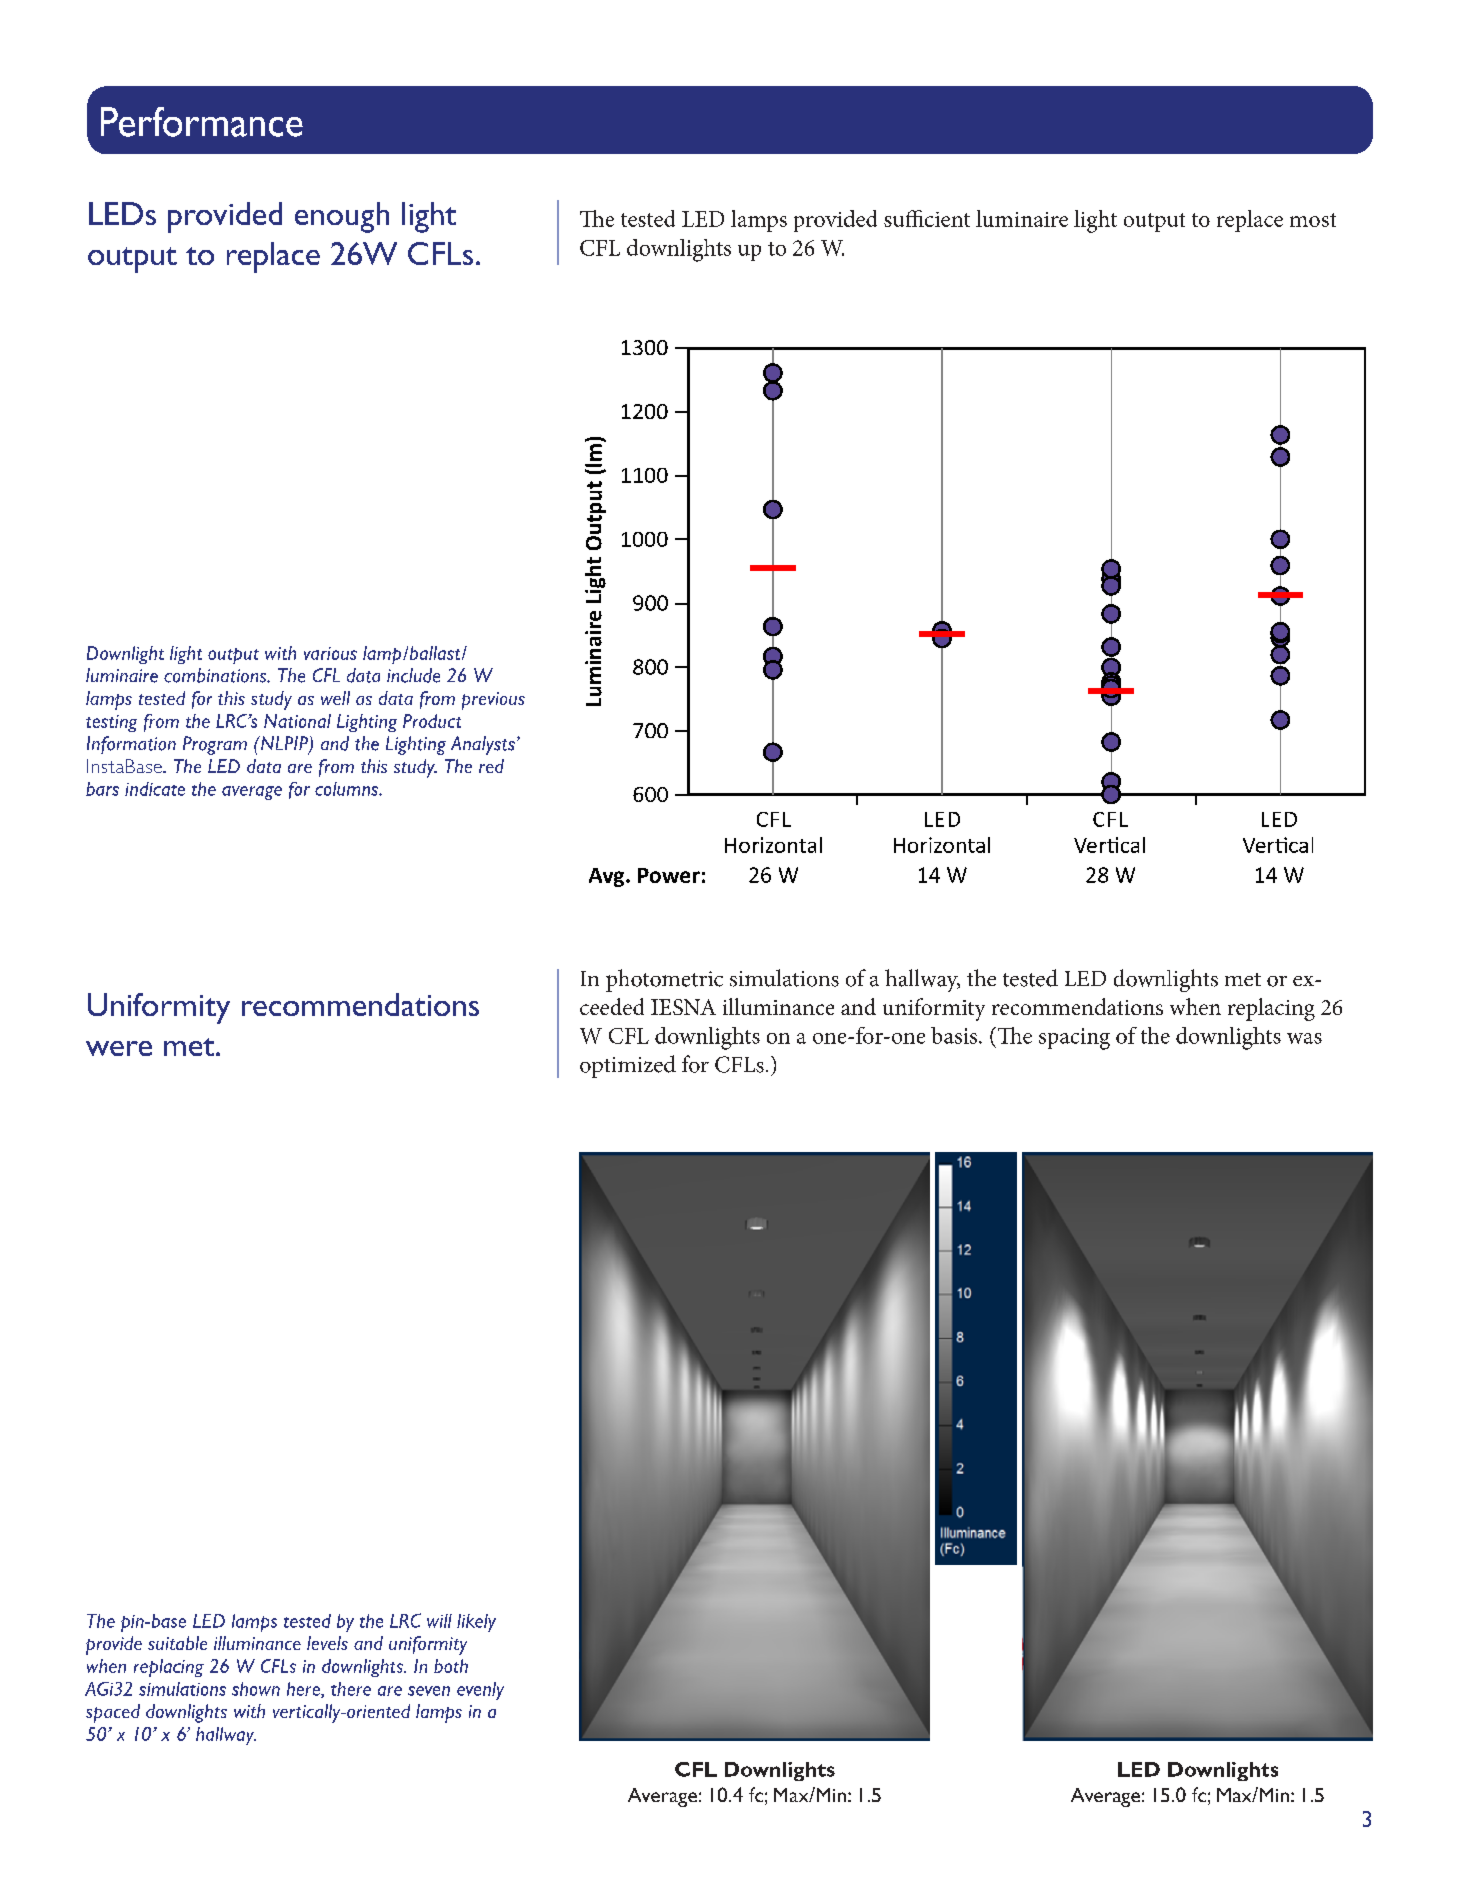  What do you see at coordinates (476, 1623) in the document?
I see `likely` at bounding box center [476, 1623].
